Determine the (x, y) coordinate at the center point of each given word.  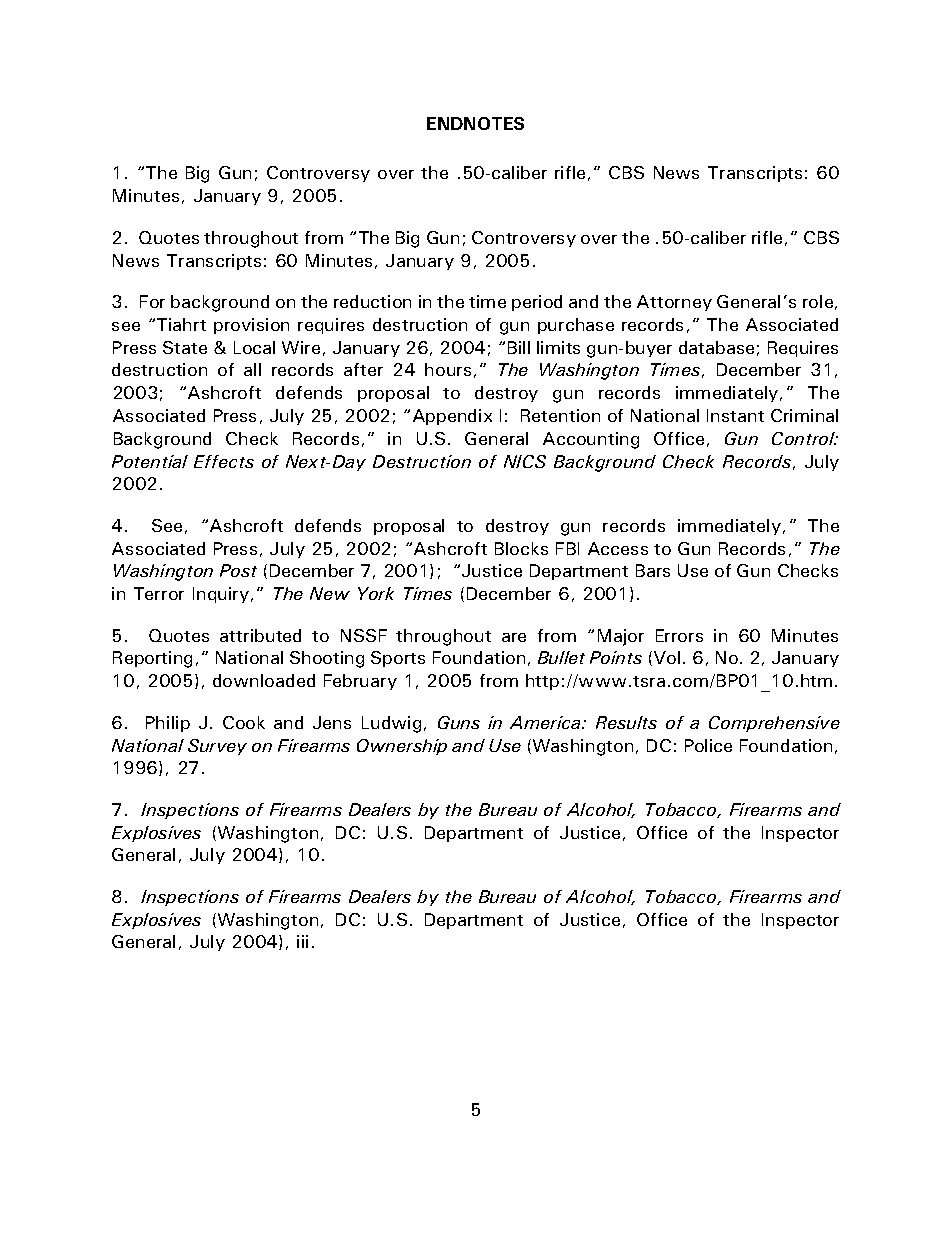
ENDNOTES (475, 123)
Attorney (674, 303)
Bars (653, 570)
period (537, 303)
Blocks (521, 548)
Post (238, 570)
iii (302, 941)
